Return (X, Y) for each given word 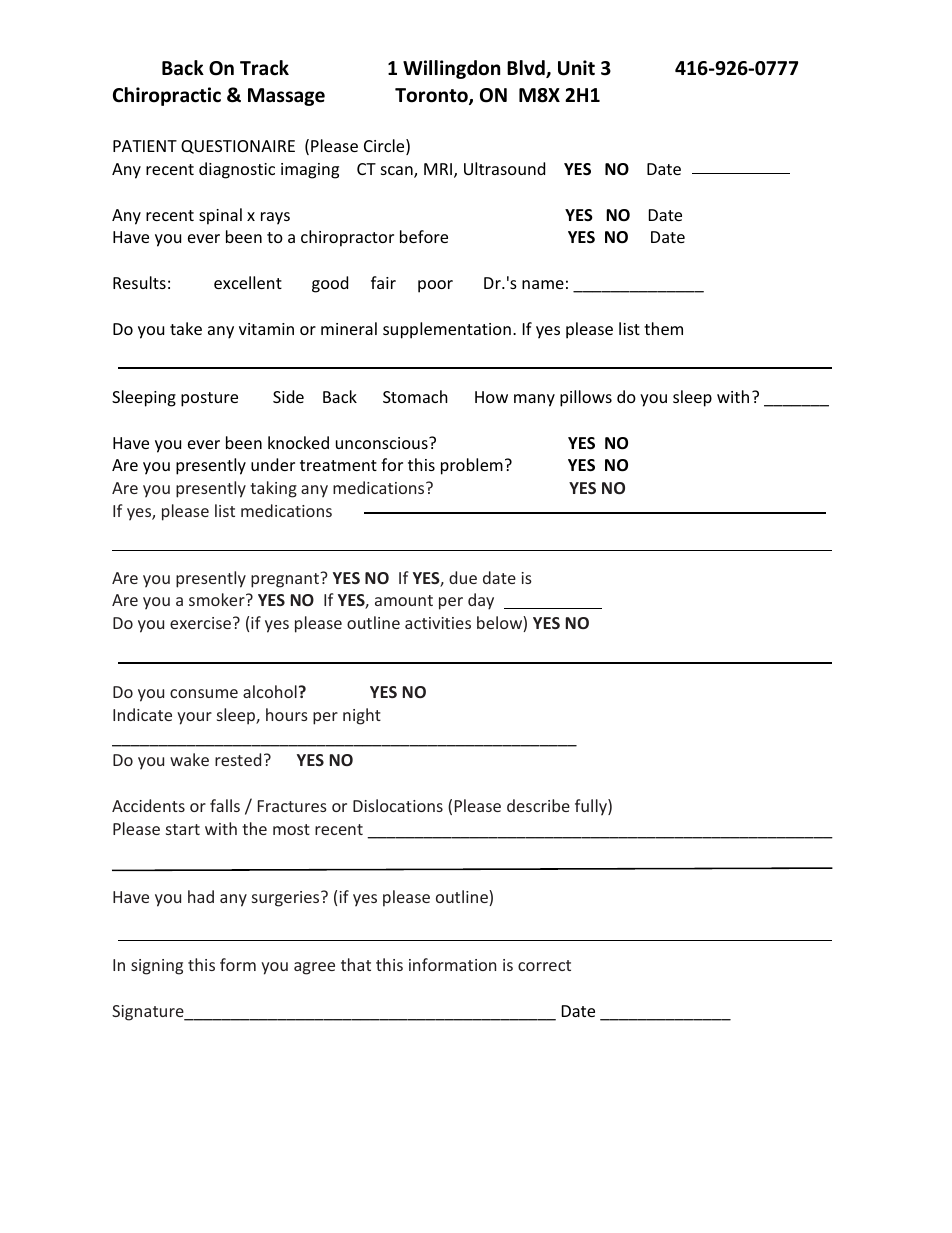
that (356, 964)
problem (472, 466)
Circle (385, 147)
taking (273, 489)
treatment (338, 465)
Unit (576, 68)
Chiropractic (167, 96)
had (201, 896)
